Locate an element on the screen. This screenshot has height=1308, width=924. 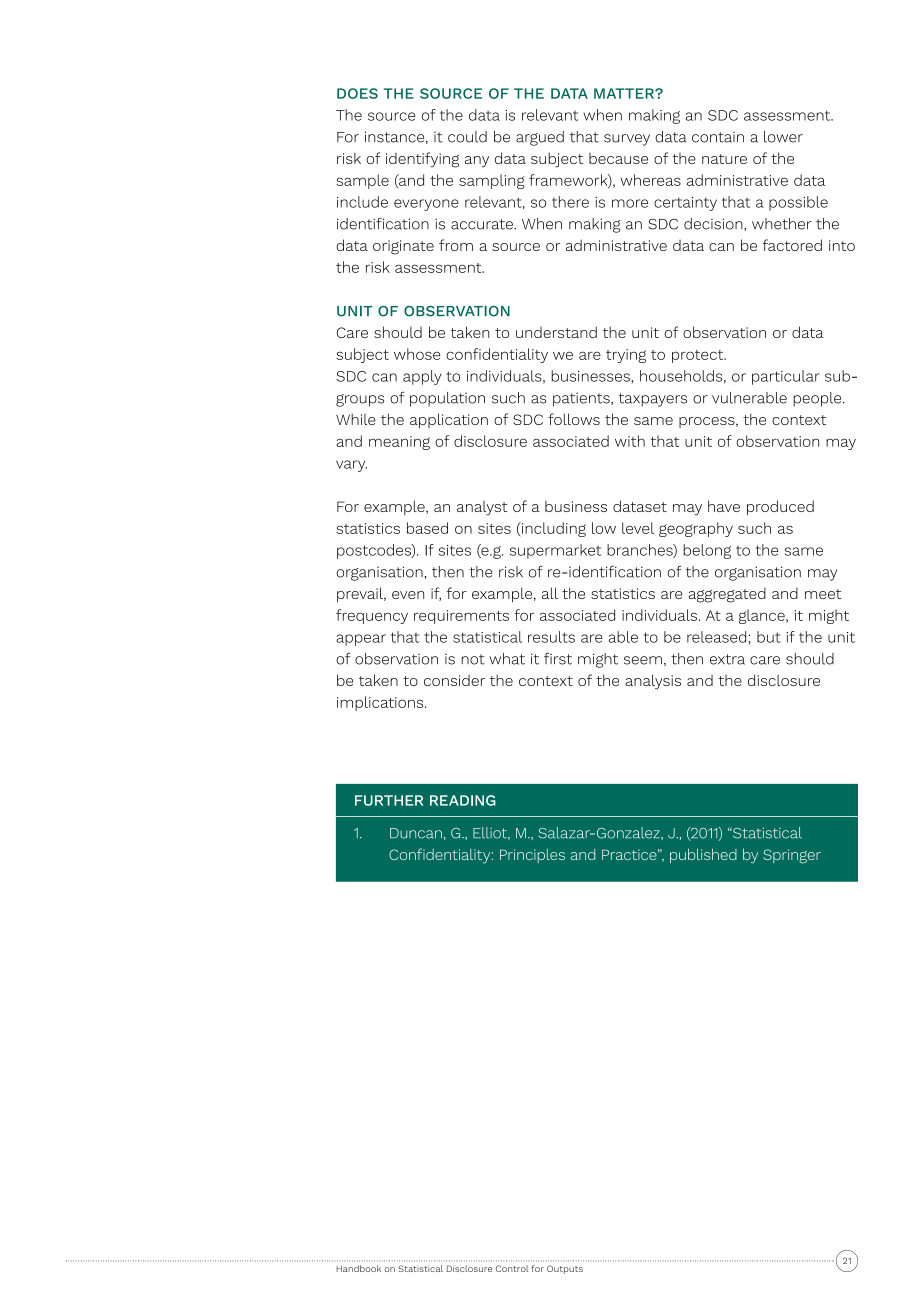
survey is located at coordinates (627, 140).
